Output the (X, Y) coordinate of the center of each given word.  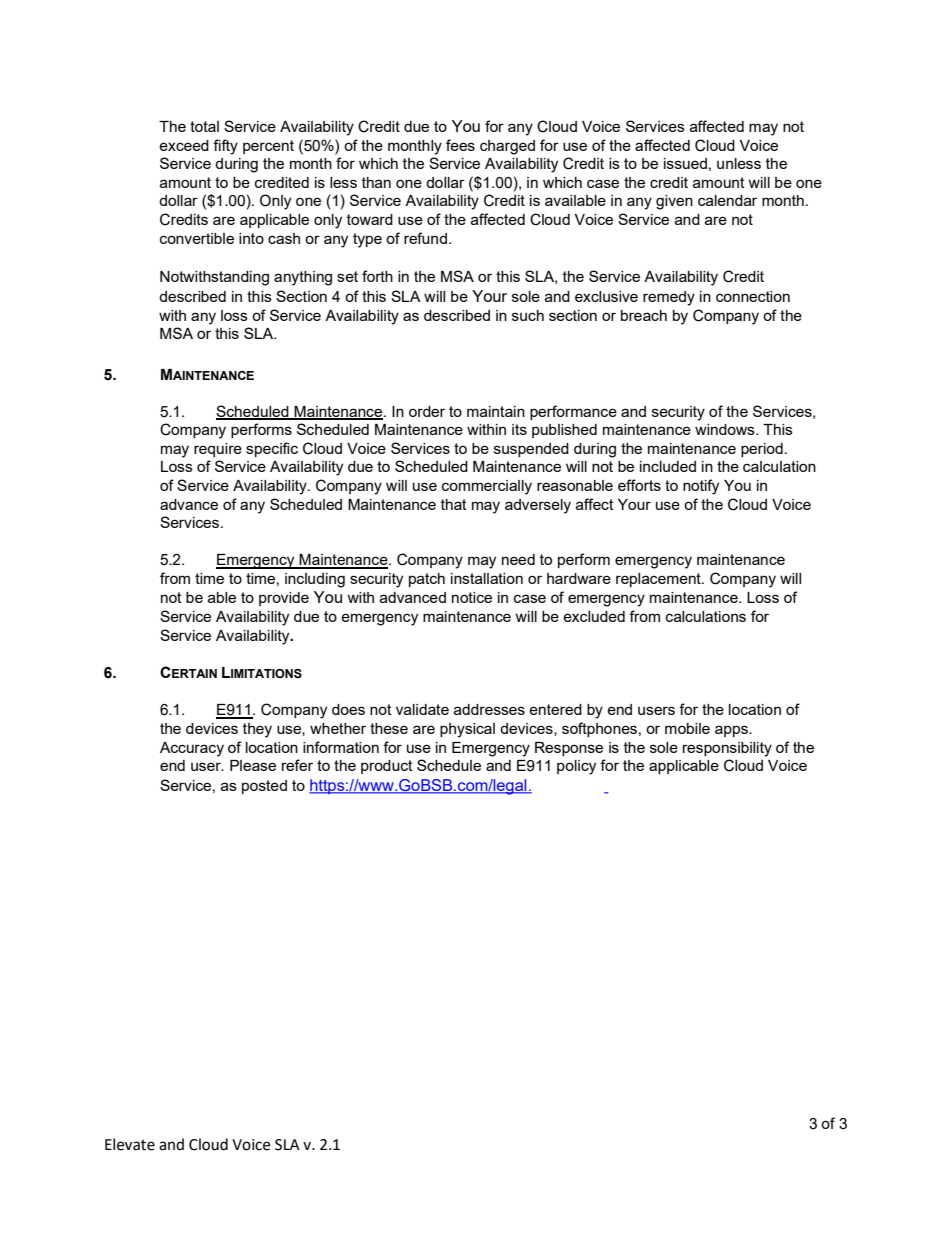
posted (264, 787)
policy (576, 767)
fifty (225, 147)
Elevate (130, 1144)
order (427, 411)
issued (685, 163)
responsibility (727, 749)
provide (284, 599)
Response (569, 749)
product (387, 767)
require (218, 450)
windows (726, 429)
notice (472, 597)
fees (460, 145)
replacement (659, 580)
